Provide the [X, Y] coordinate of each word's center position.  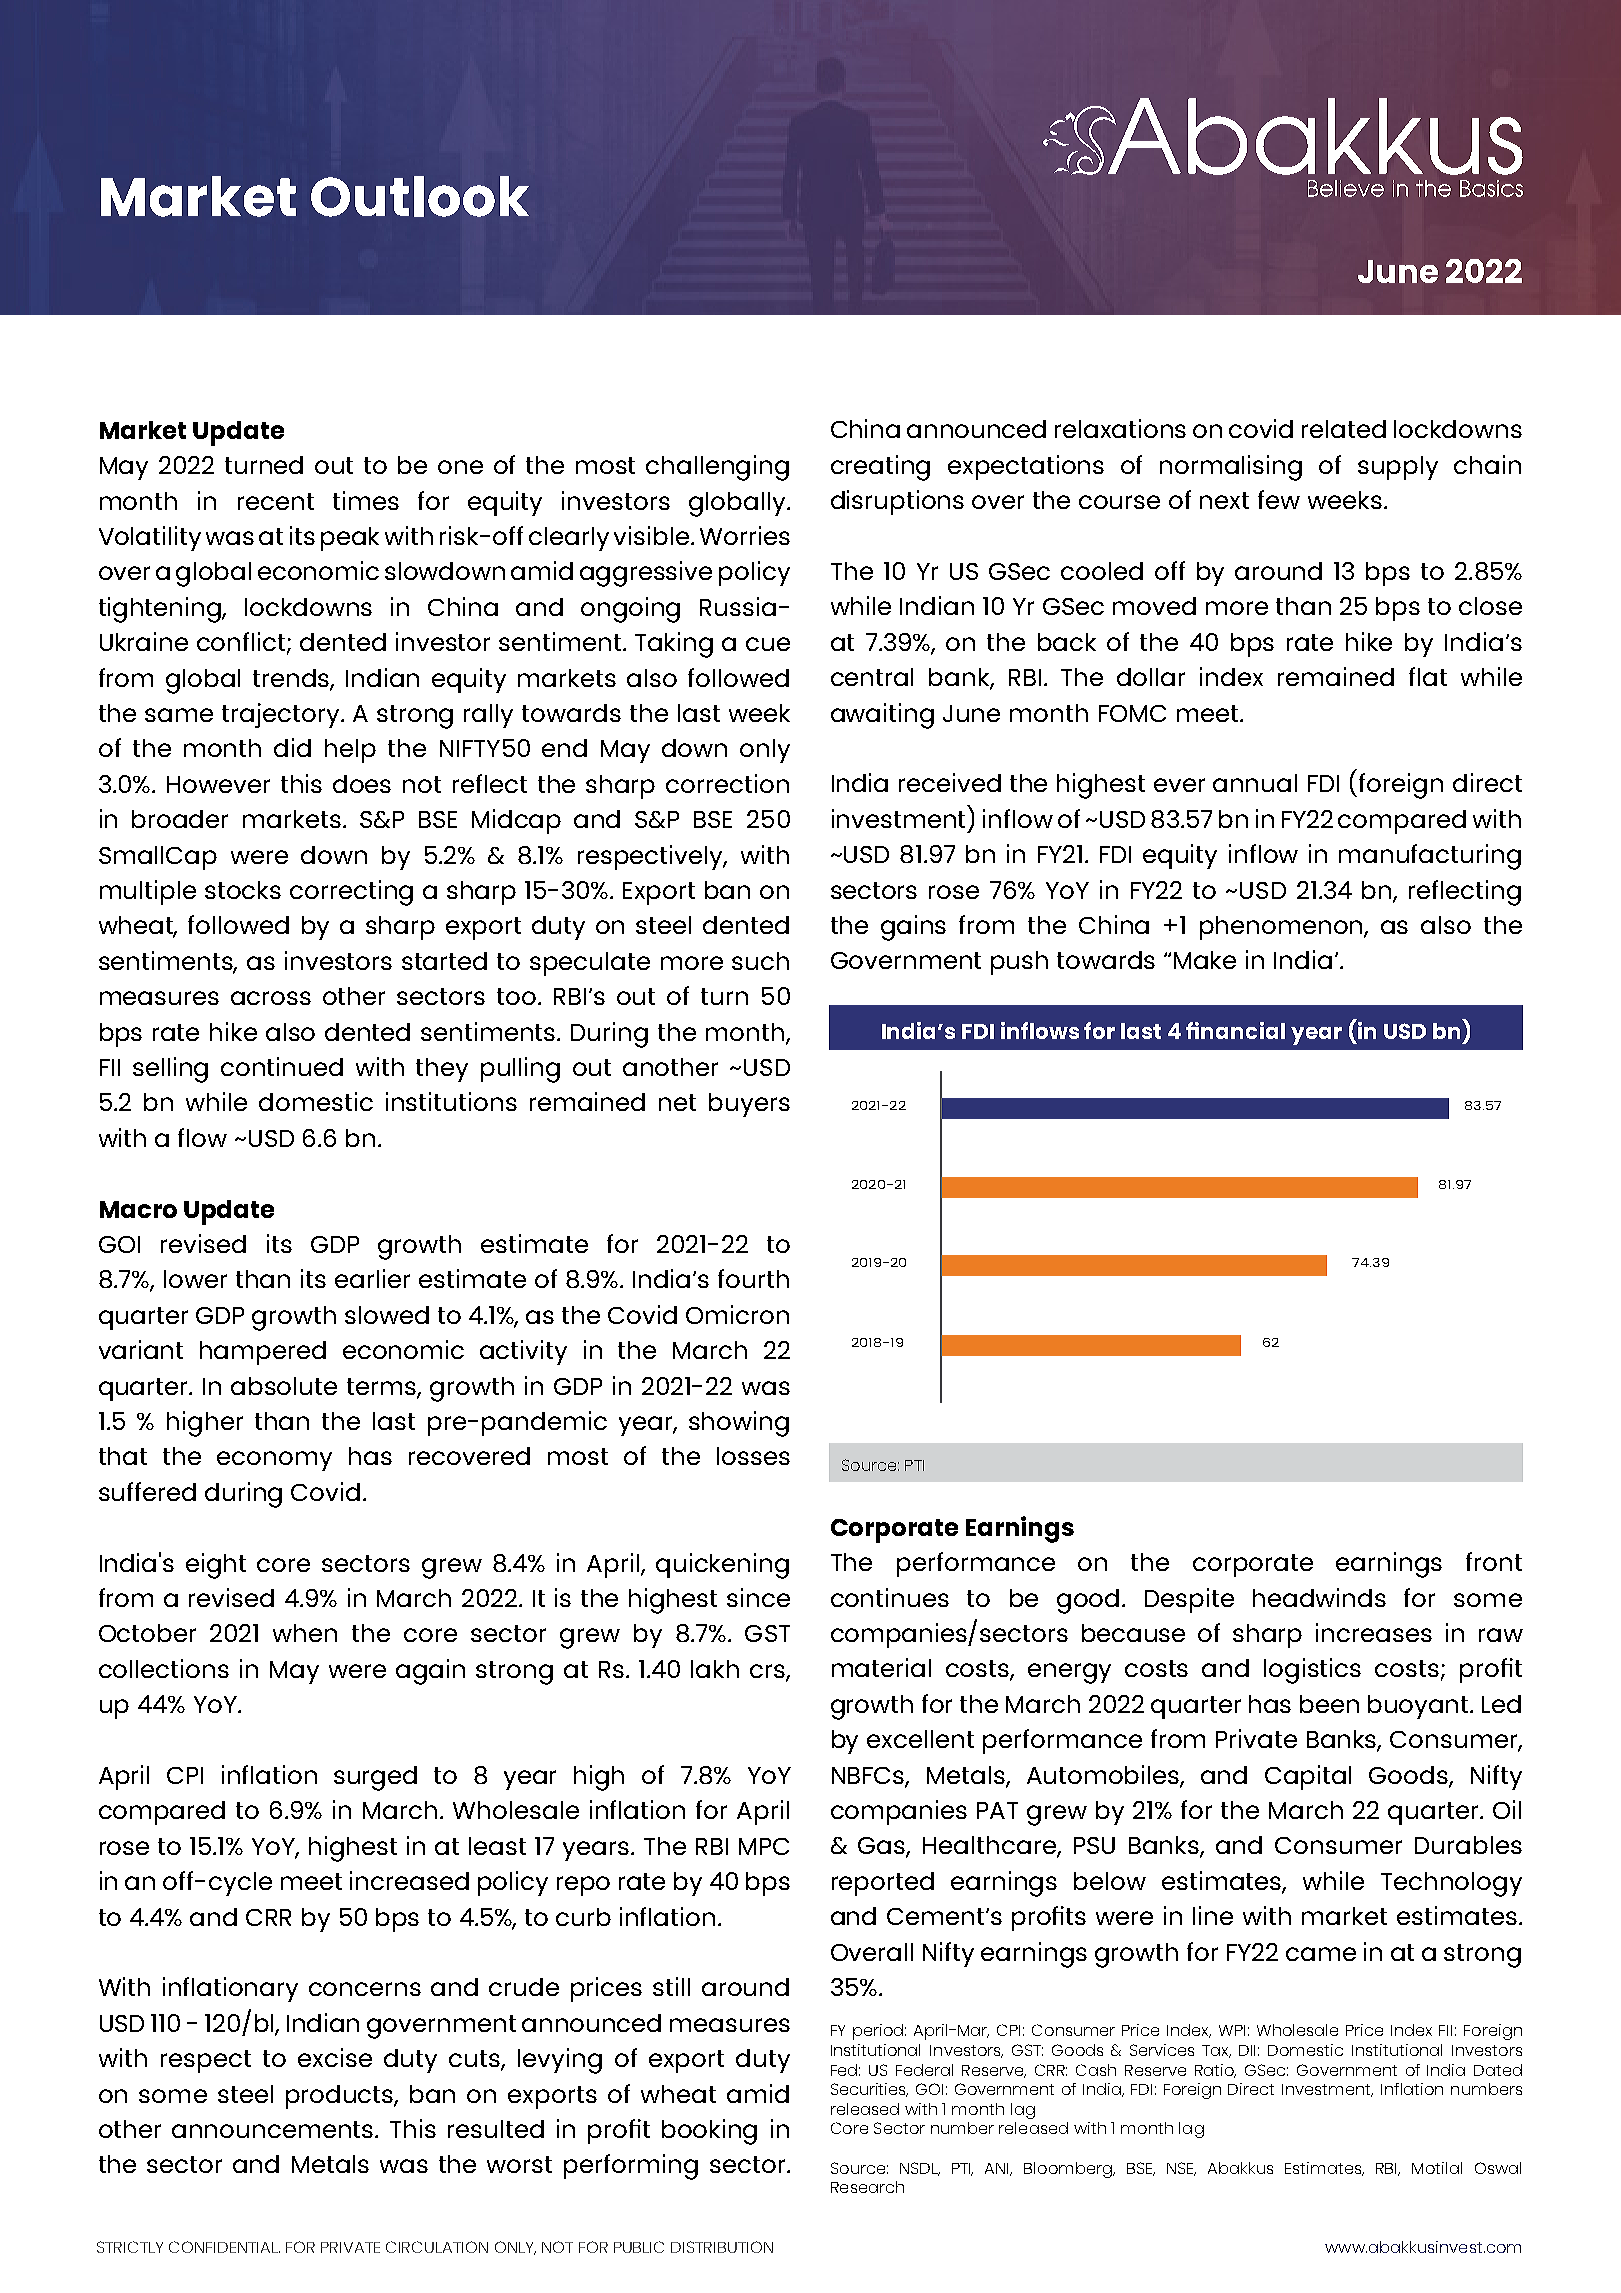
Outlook [420, 196]
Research [867, 2187]
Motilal [1437, 2168]
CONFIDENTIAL [224, 2247]
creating [880, 468]
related [1344, 429]
